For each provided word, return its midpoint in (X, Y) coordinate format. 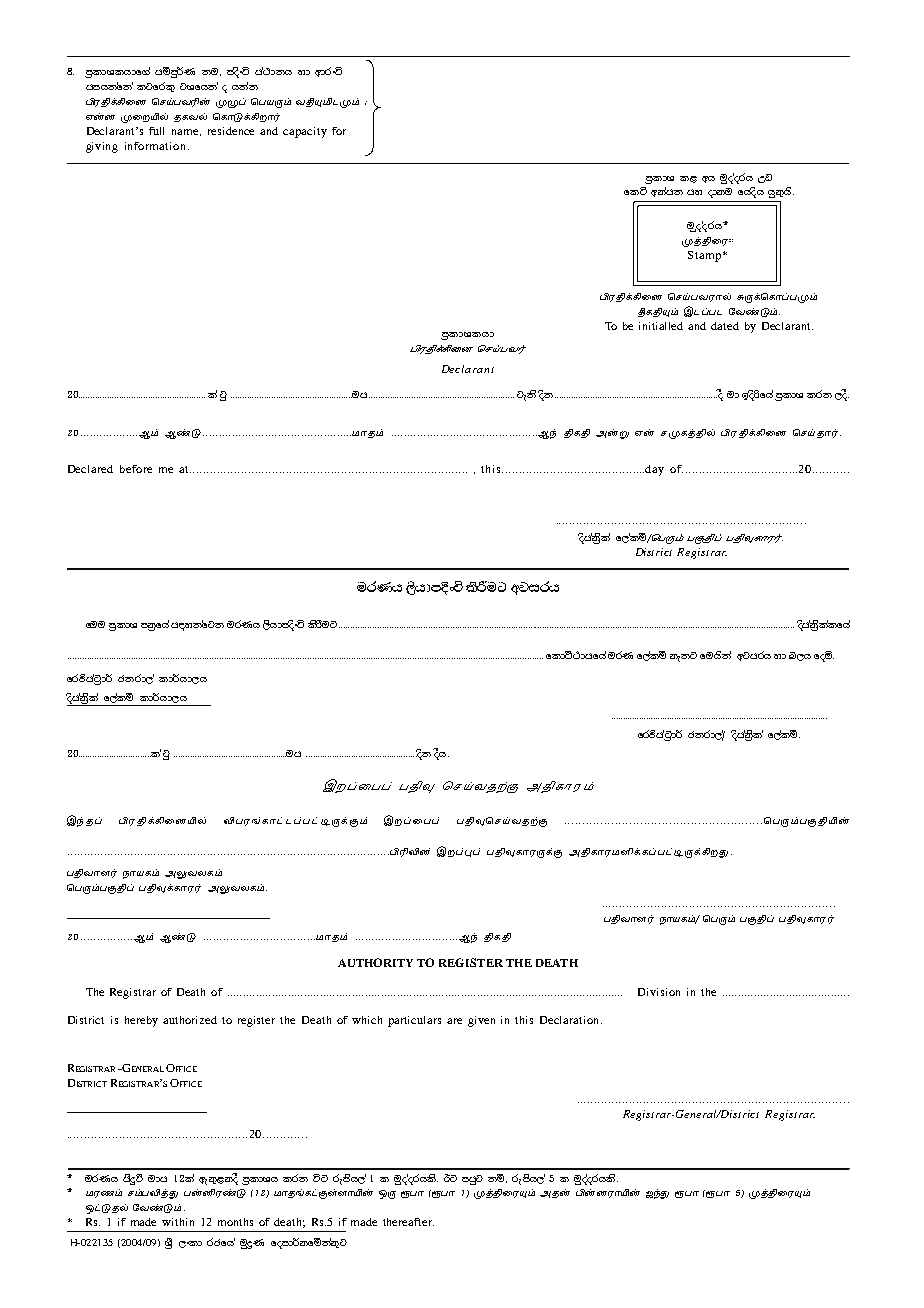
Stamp (706, 256)
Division (659, 992)
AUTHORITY (375, 962)
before (136, 469)
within (178, 1222)
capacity (305, 132)
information (157, 146)
